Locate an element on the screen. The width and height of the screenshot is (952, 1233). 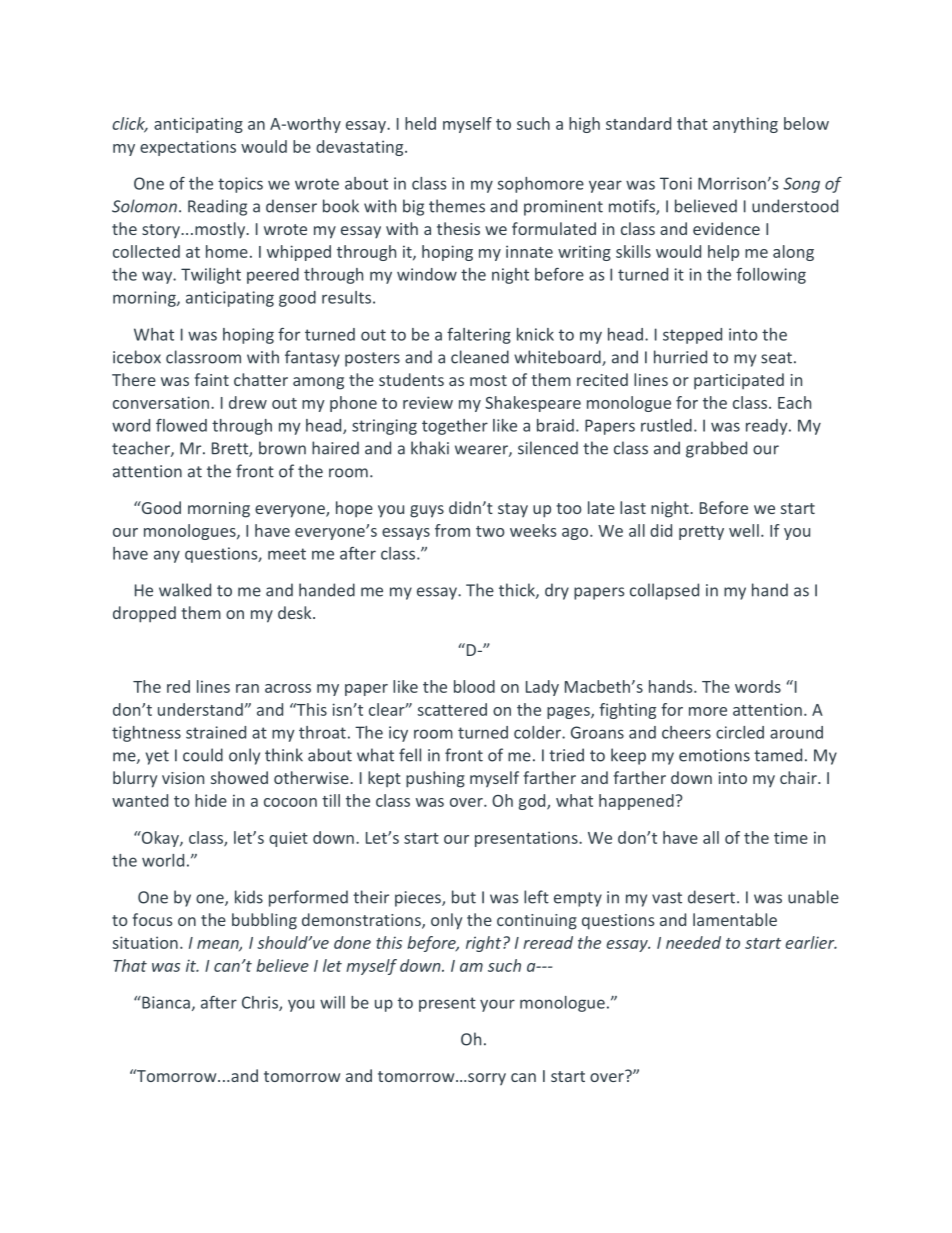
together is located at coordinates (455, 427).
